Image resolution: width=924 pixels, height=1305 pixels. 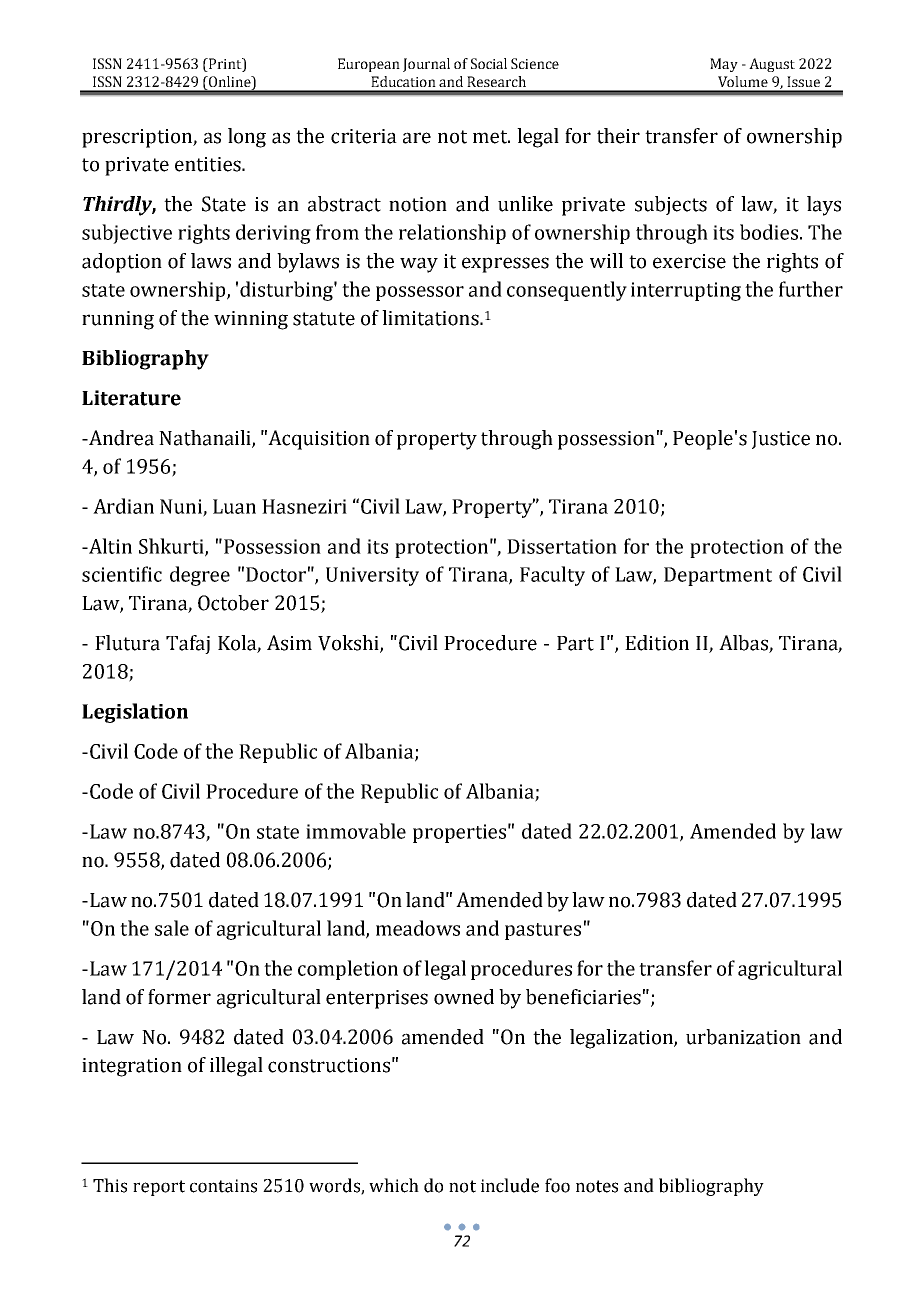 What do you see at coordinates (489, 63) in the screenshot?
I see `Social` at bounding box center [489, 63].
